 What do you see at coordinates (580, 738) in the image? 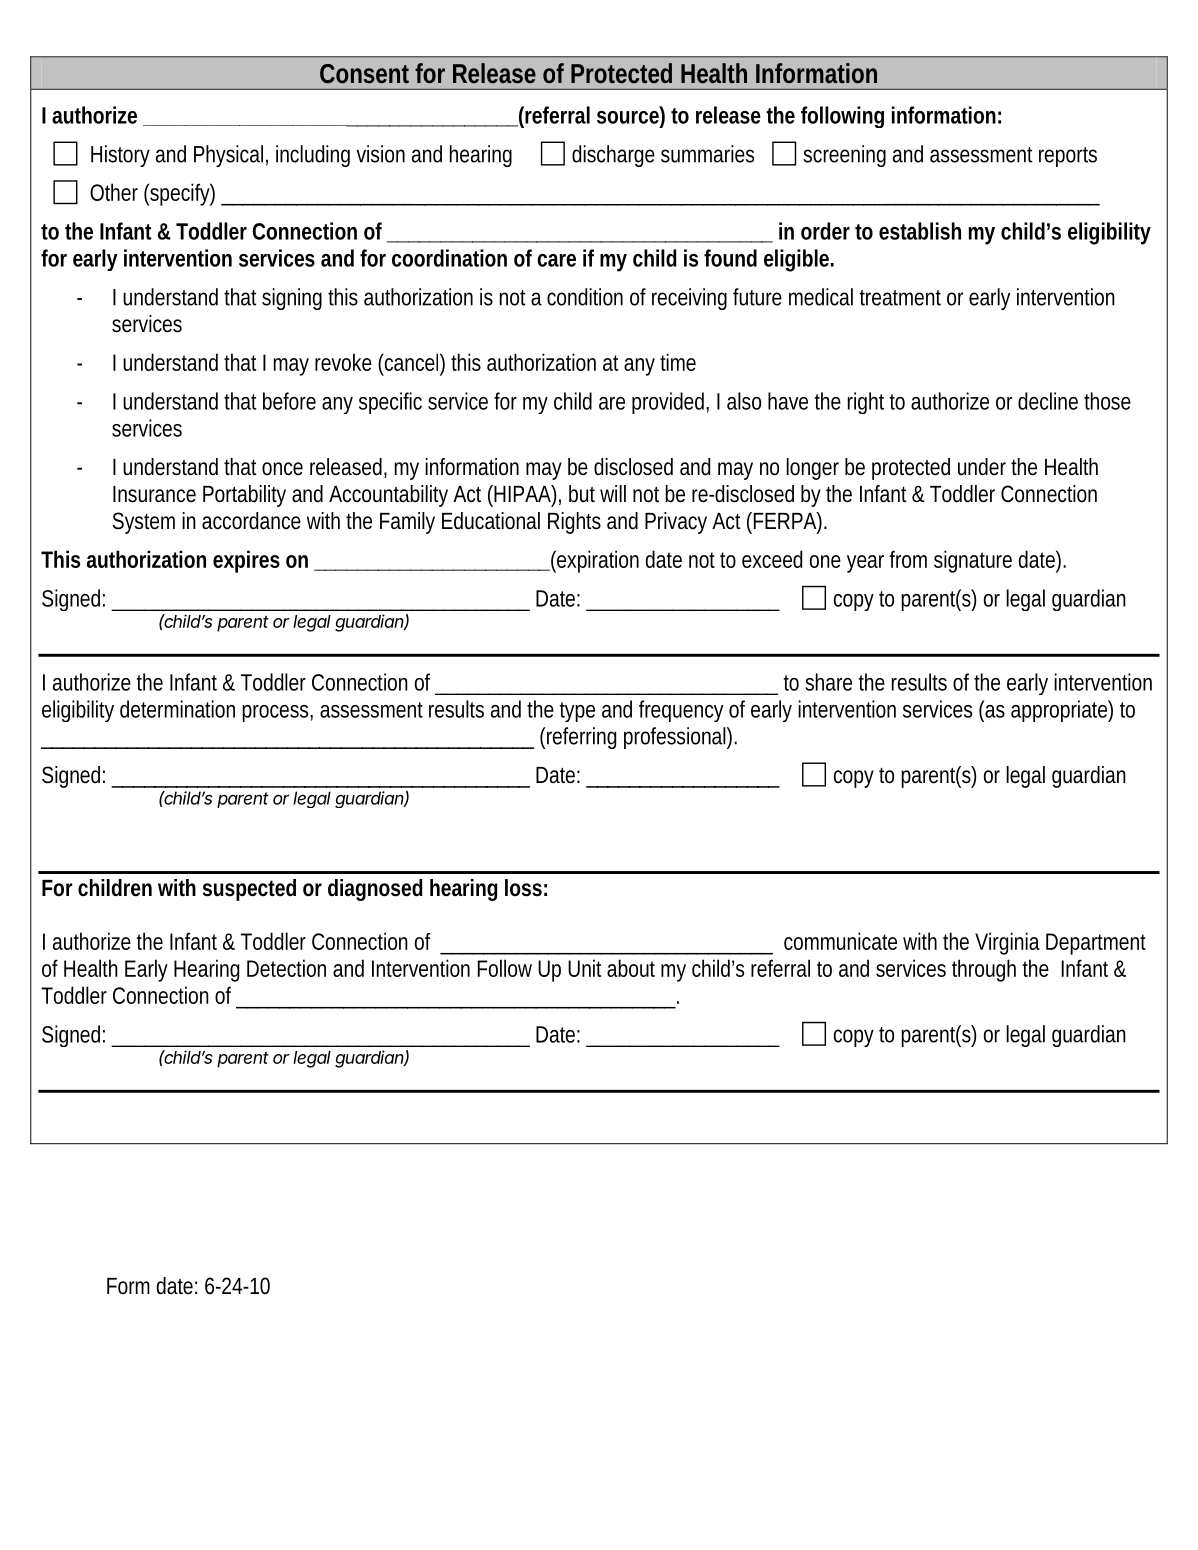
I see `referring` at bounding box center [580, 738].
